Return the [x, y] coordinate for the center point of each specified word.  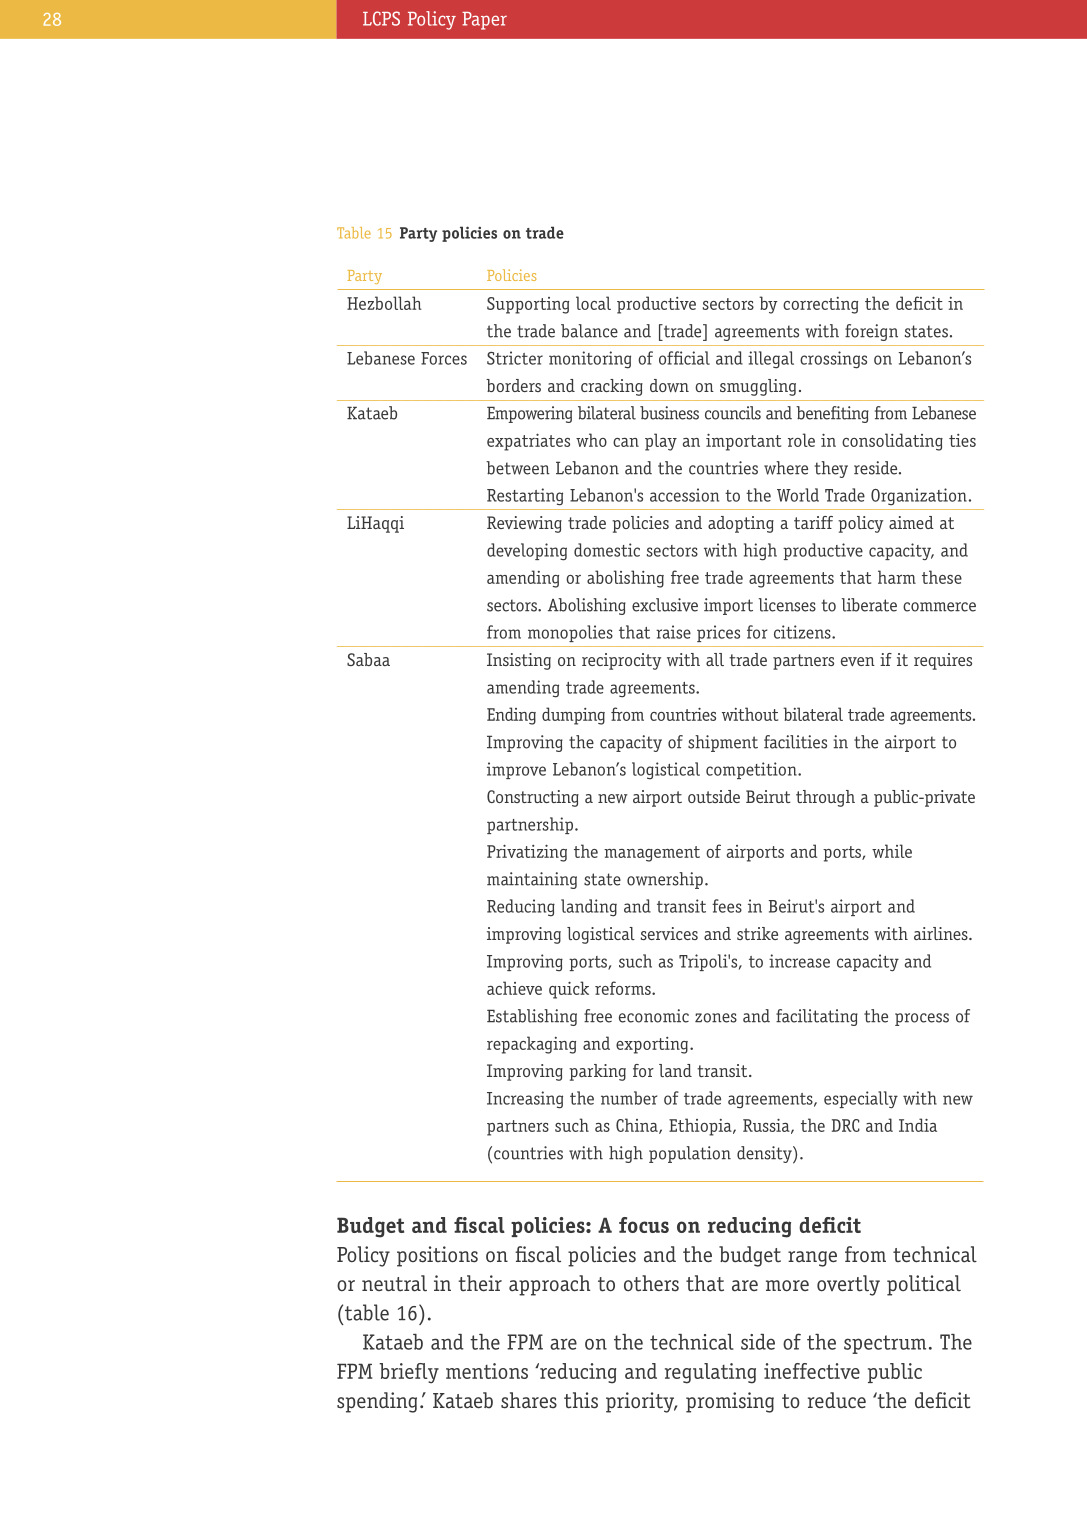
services [669, 933]
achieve [514, 988]
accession [684, 495]
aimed [911, 522]
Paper [484, 21]
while [892, 851]
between [518, 468]
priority [641, 1402]
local [593, 303]
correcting [820, 305]
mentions [487, 1371]
